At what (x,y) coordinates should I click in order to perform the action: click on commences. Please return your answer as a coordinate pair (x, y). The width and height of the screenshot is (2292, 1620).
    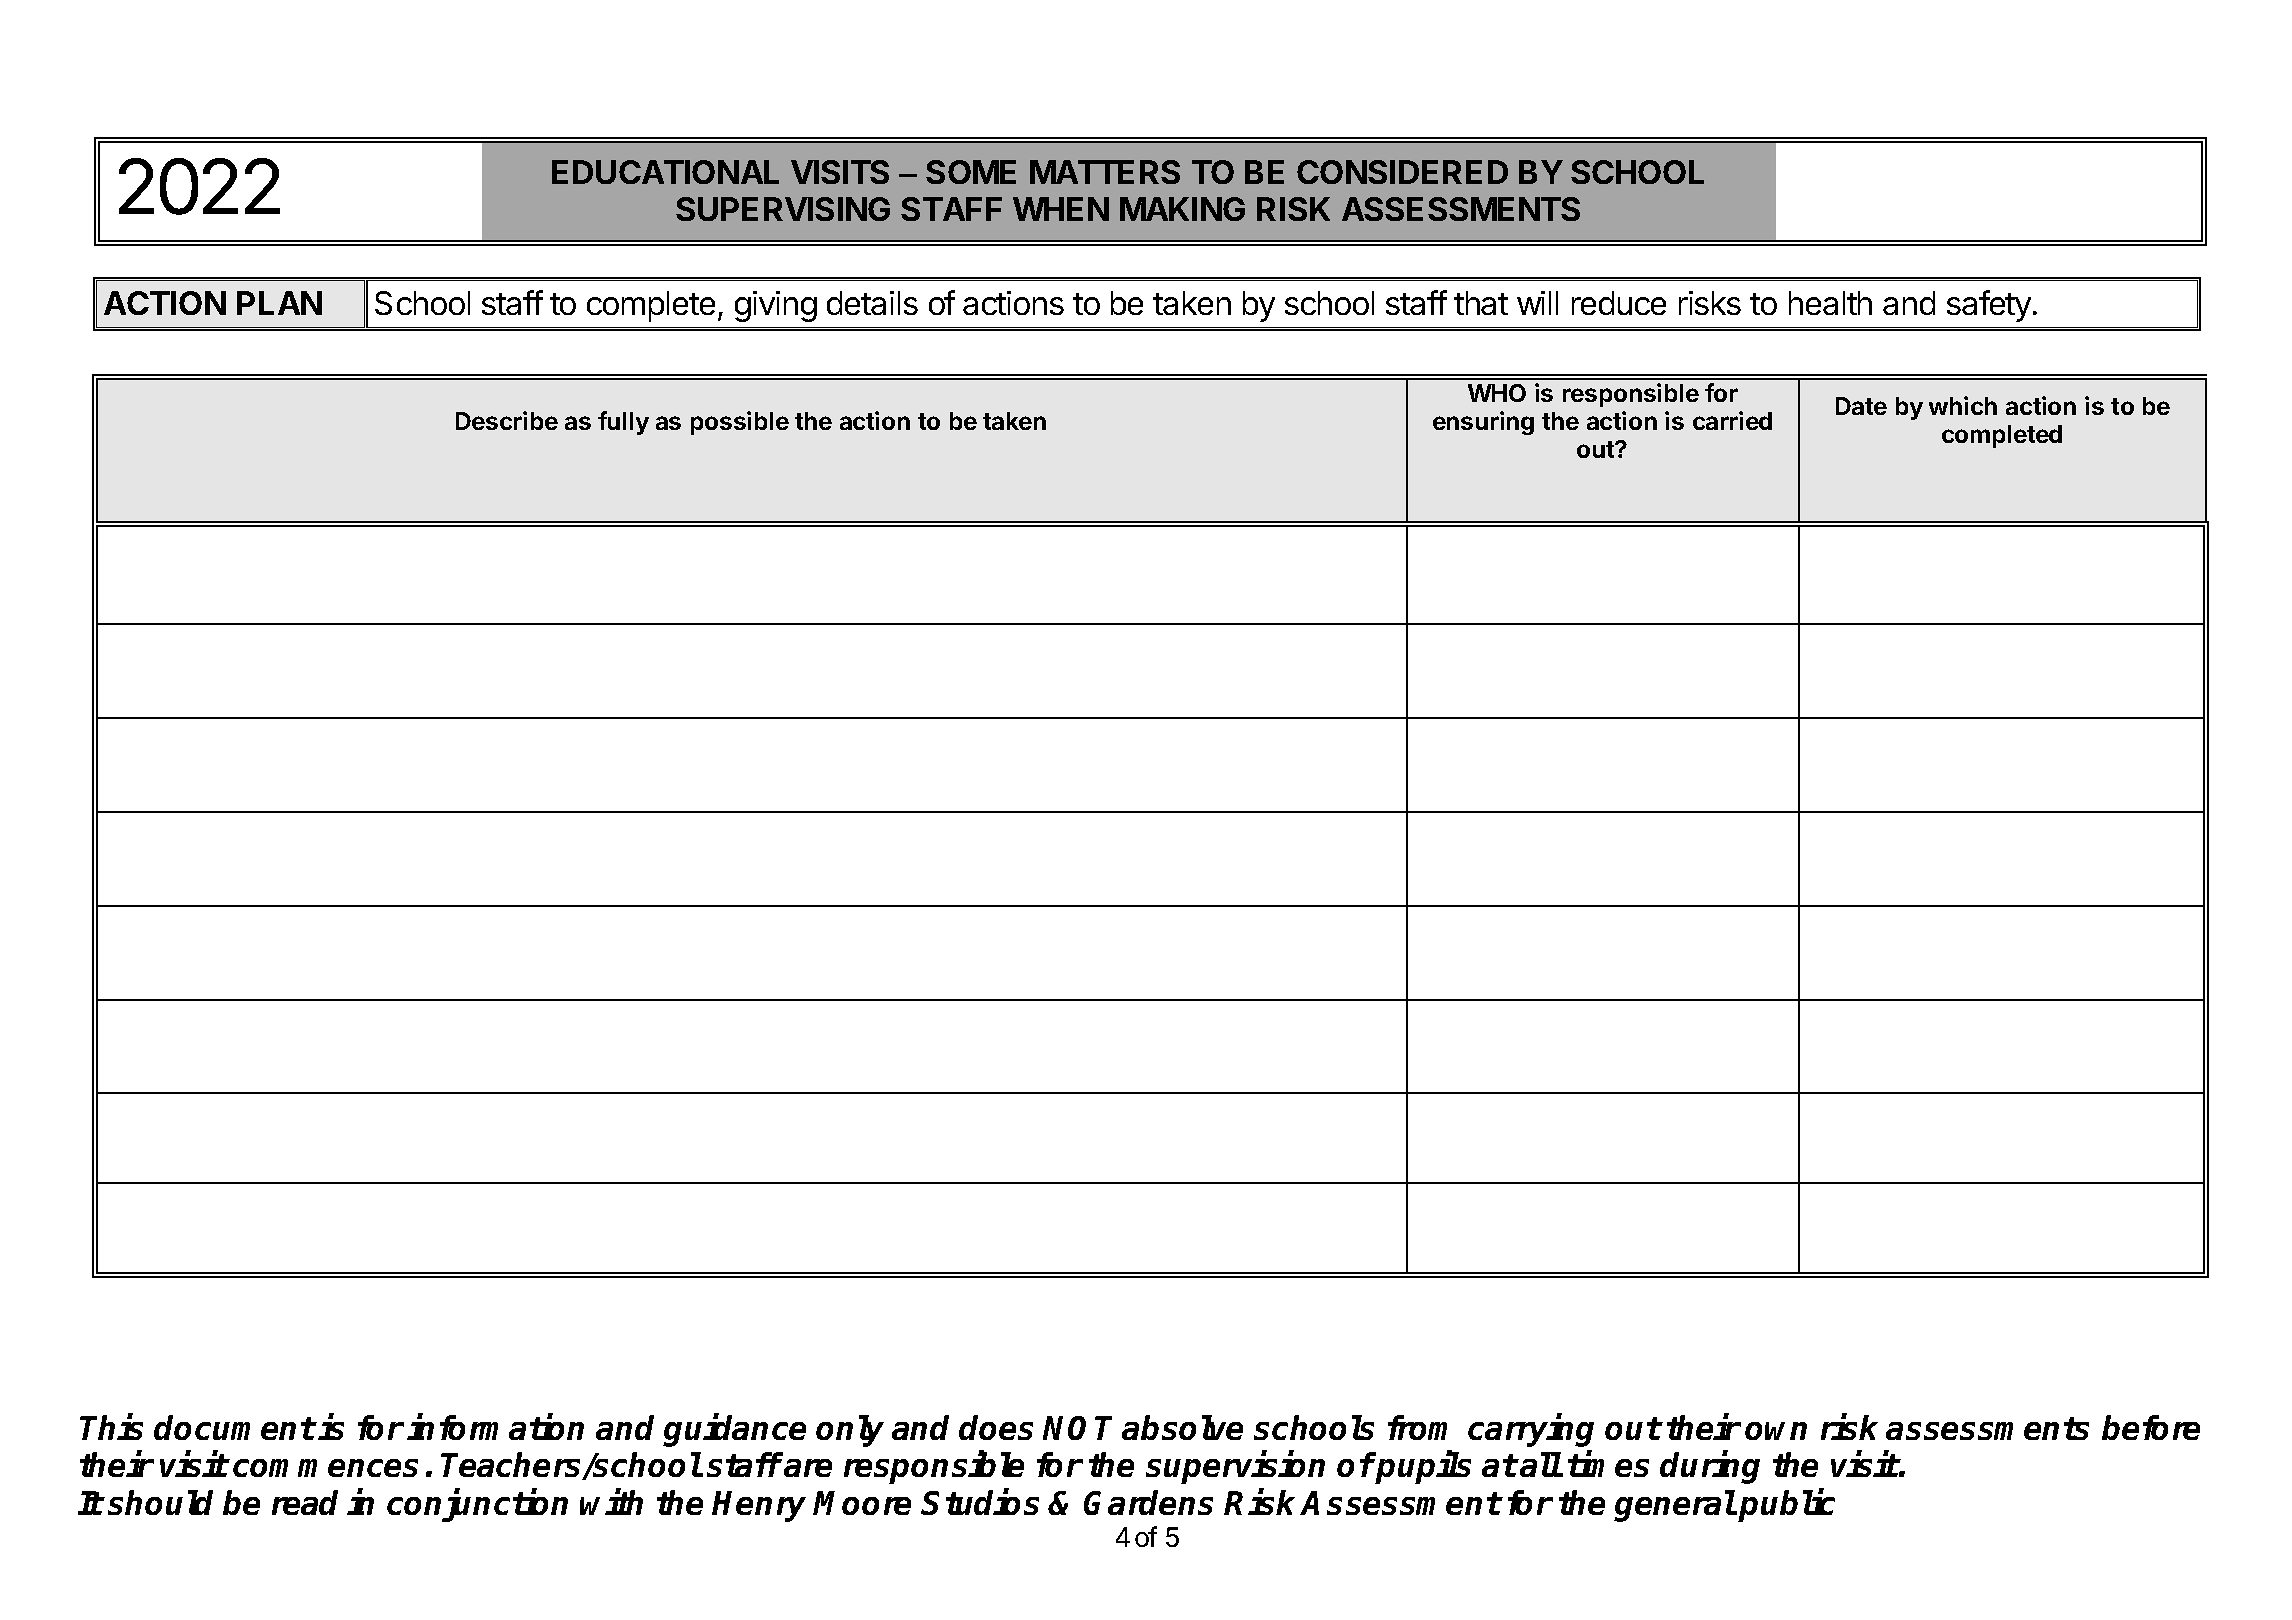
    Looking at the image, I should click on (325, 1468).
